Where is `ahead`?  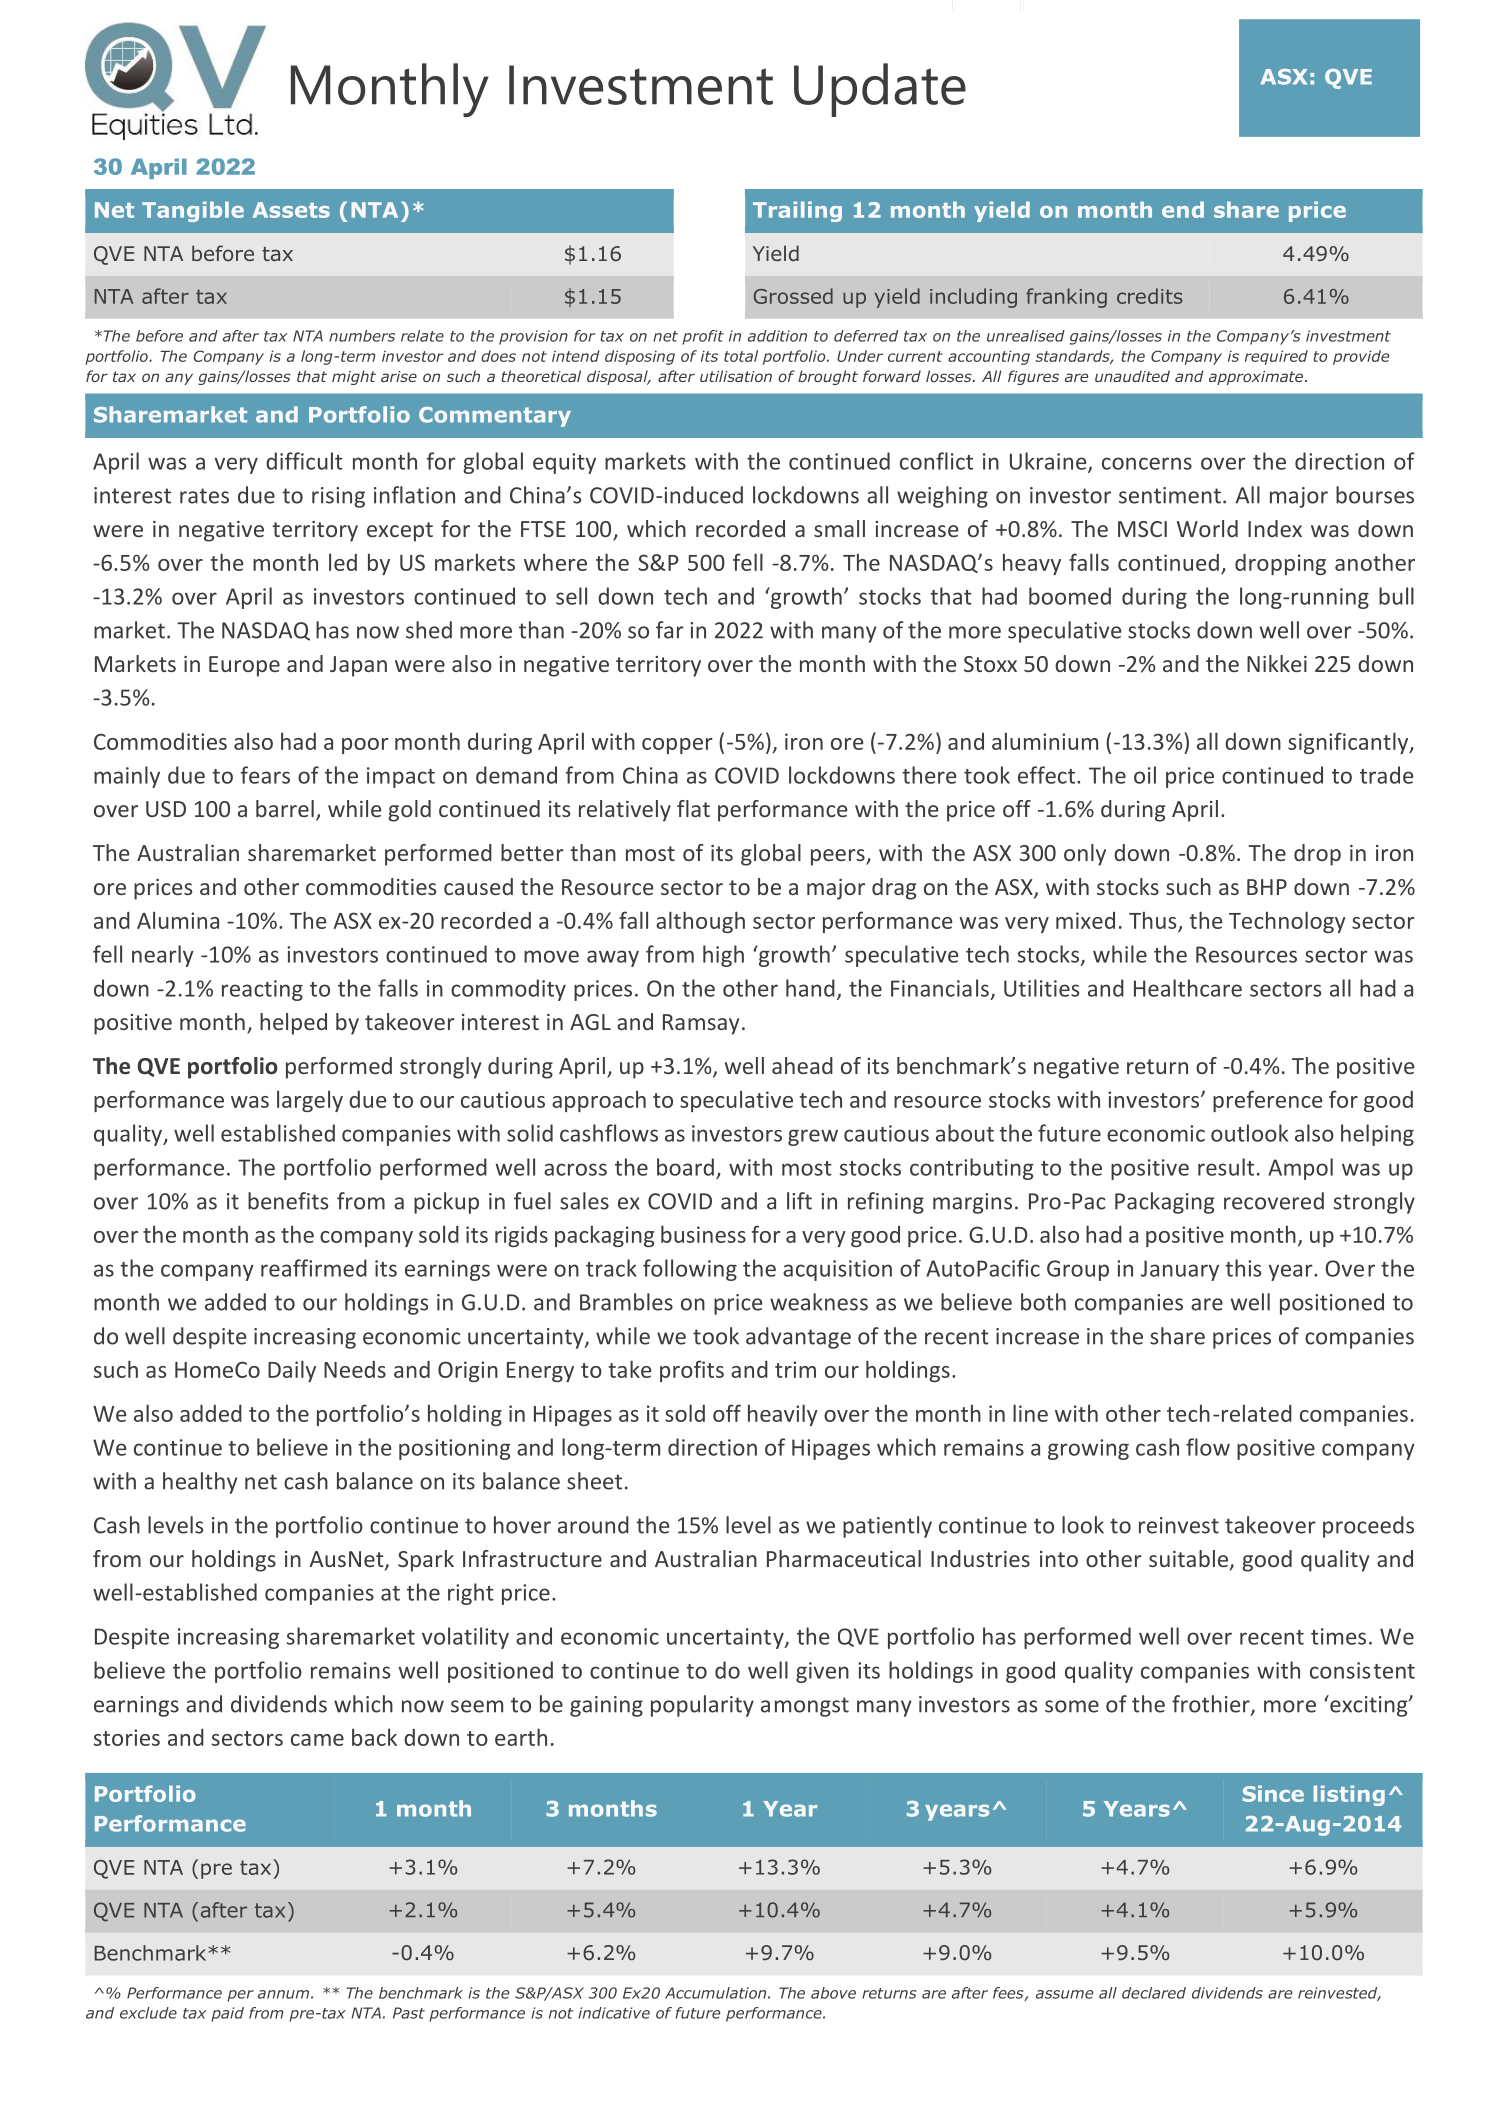
ahead is located at coordinates (802, 1065).
